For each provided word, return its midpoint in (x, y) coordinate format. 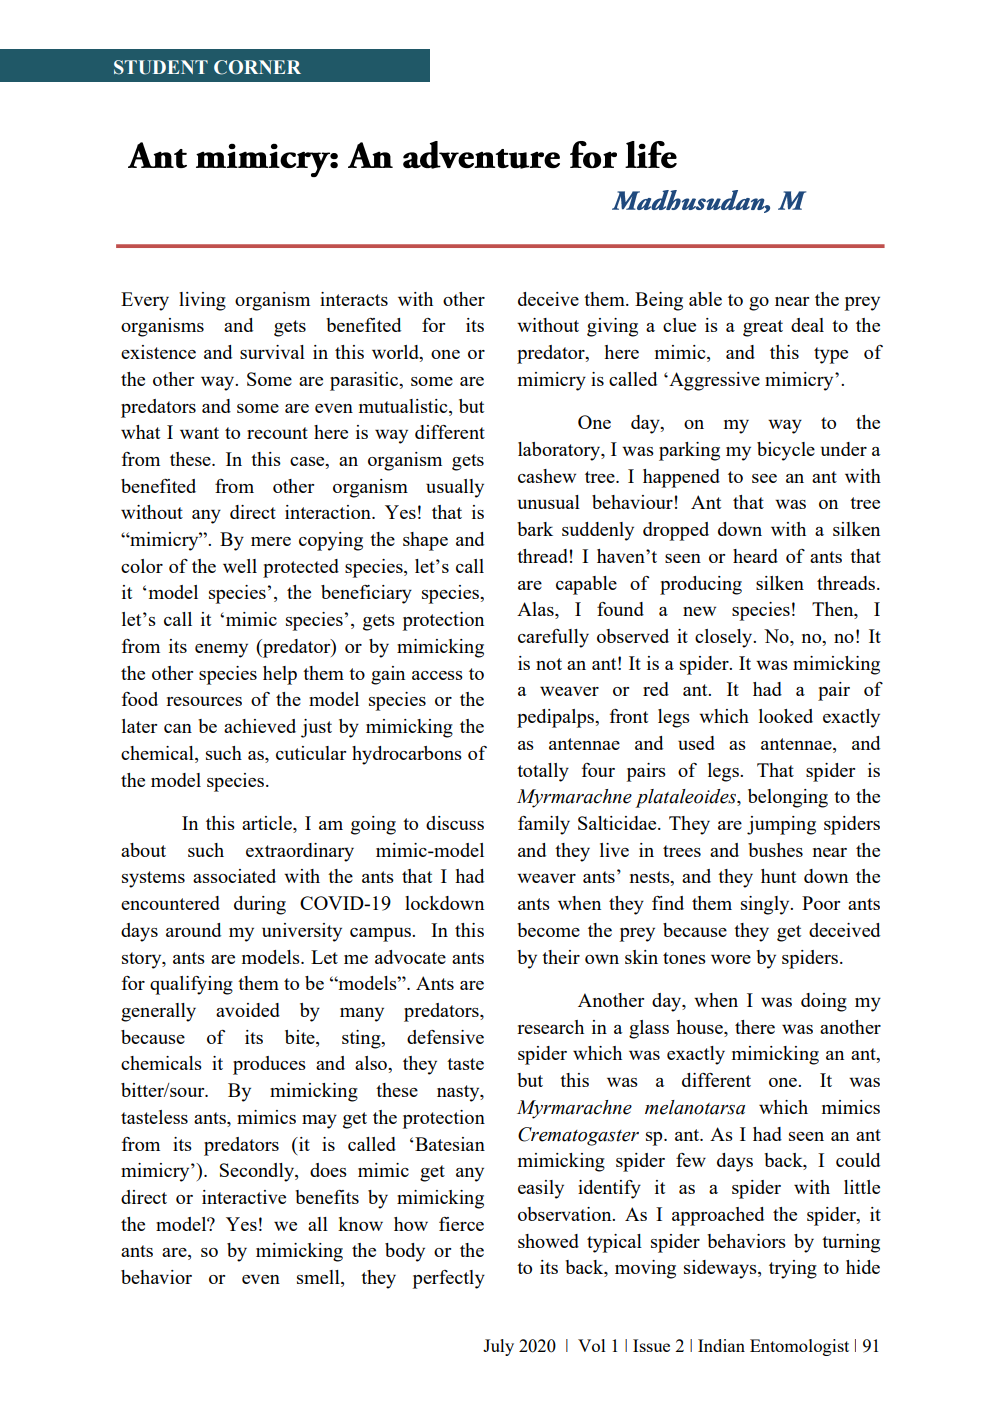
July (498, 1347)
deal (807, 325)
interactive (244, 1197)
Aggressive (713, 381)
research (550, 1027)
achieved (260, 726)
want (199, 433)
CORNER (257, 67)
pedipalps (557, 718)
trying (793, 1269)
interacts (354, 299)
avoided (248, 1010)
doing (824, 1002)
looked (786, 716)
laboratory (560, 451)
